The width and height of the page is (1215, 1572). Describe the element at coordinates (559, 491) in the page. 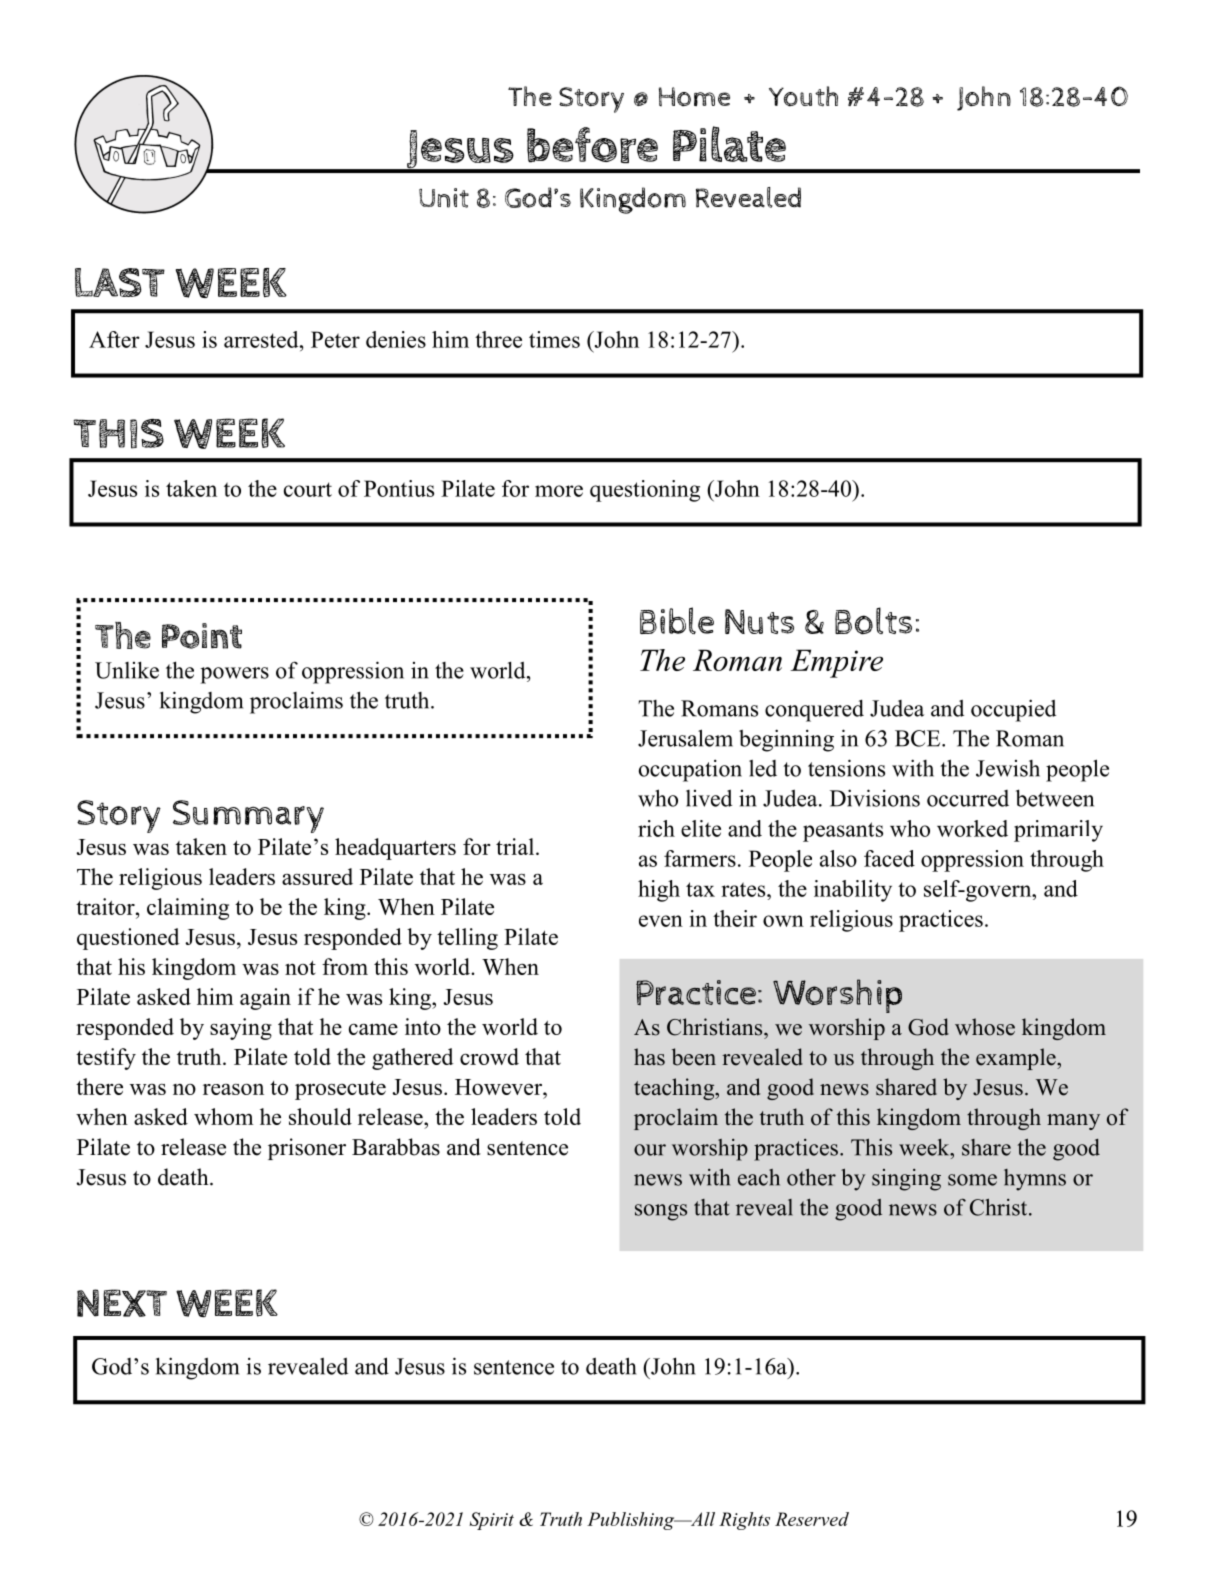

I see `more` at that location.
